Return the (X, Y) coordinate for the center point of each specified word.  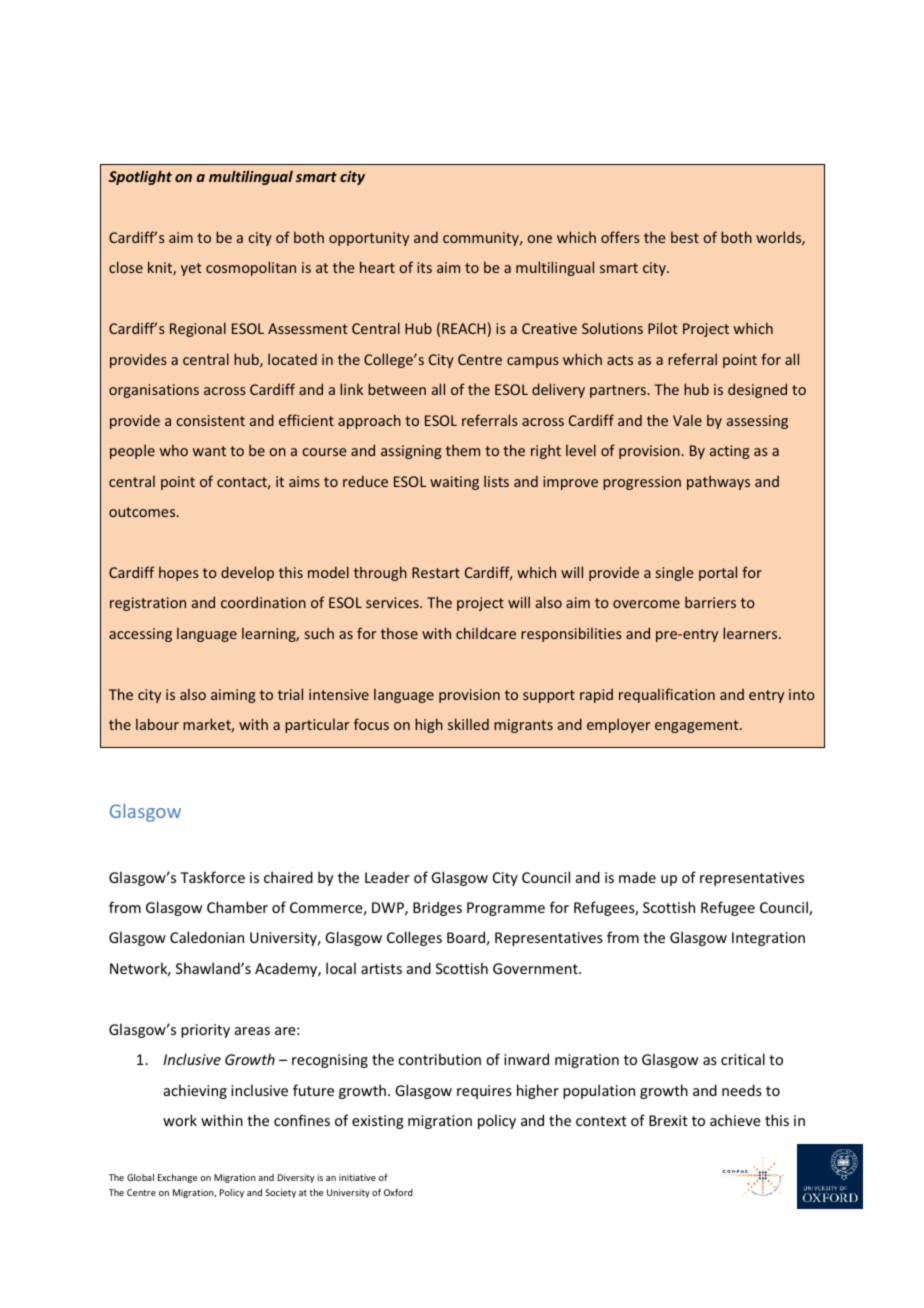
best (685, 237)
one (539, 239)
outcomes (143, 512)
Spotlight (140, 177)
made (637, 877)
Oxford (398, 1192)
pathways (718, 482)
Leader (387, 877)
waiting (454, 483)
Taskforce (212, 877)
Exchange (177, 1178)
